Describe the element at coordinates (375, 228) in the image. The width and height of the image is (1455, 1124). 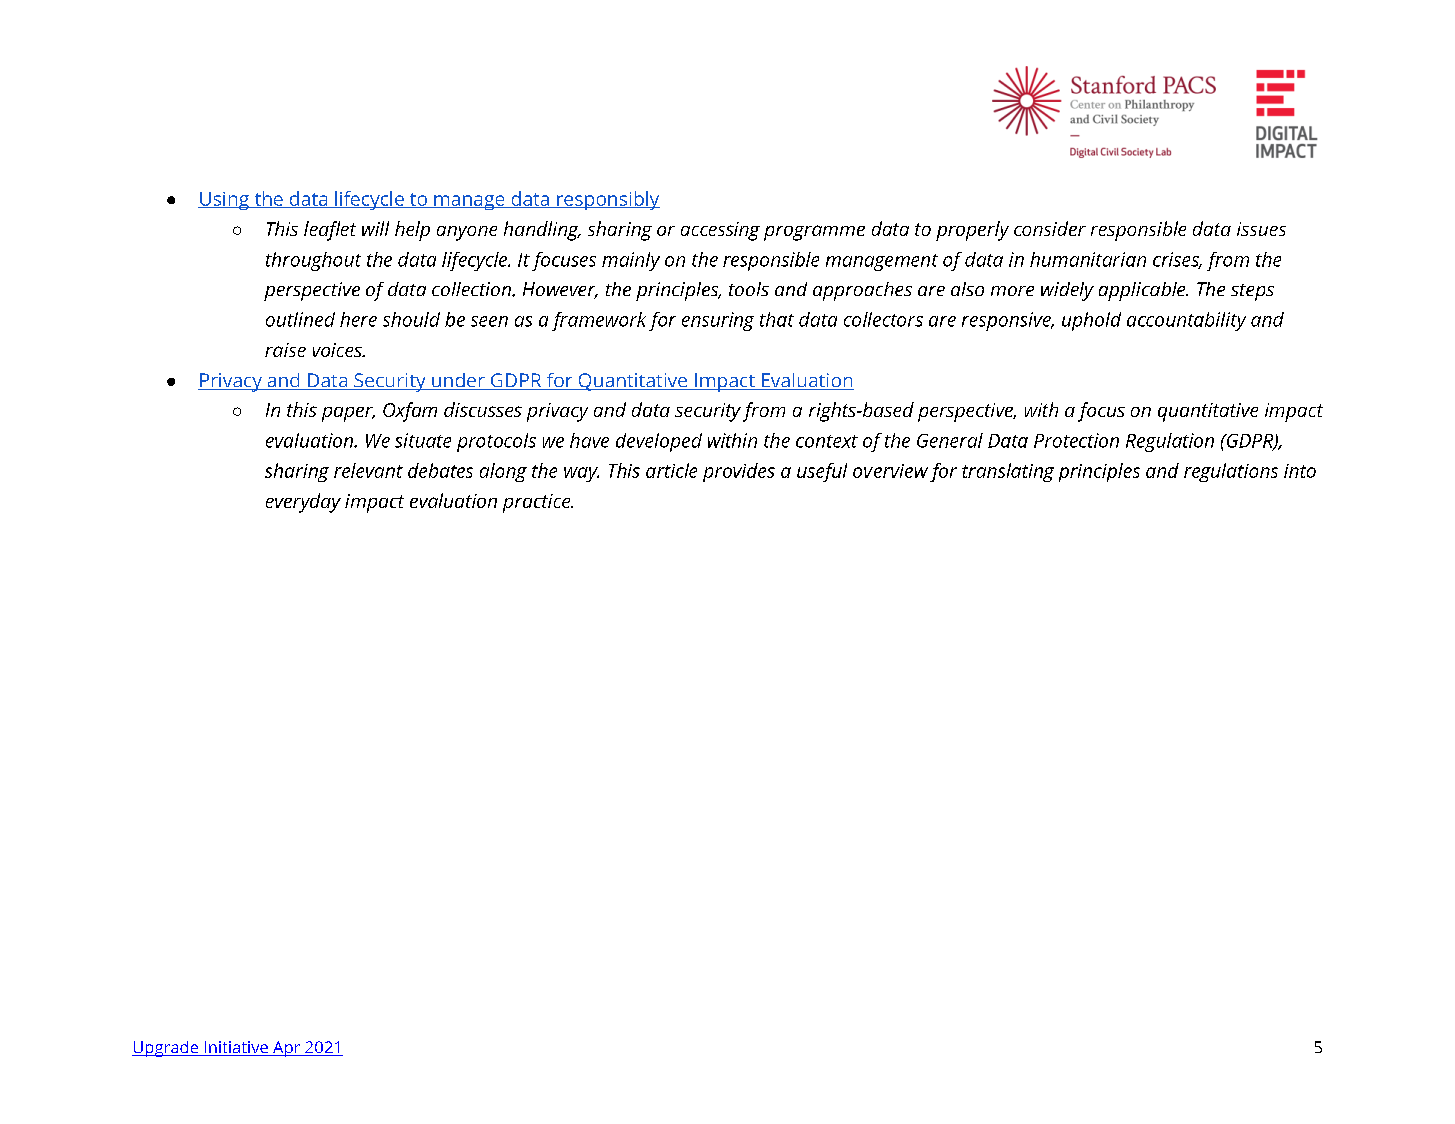
I see `will` at that location.
